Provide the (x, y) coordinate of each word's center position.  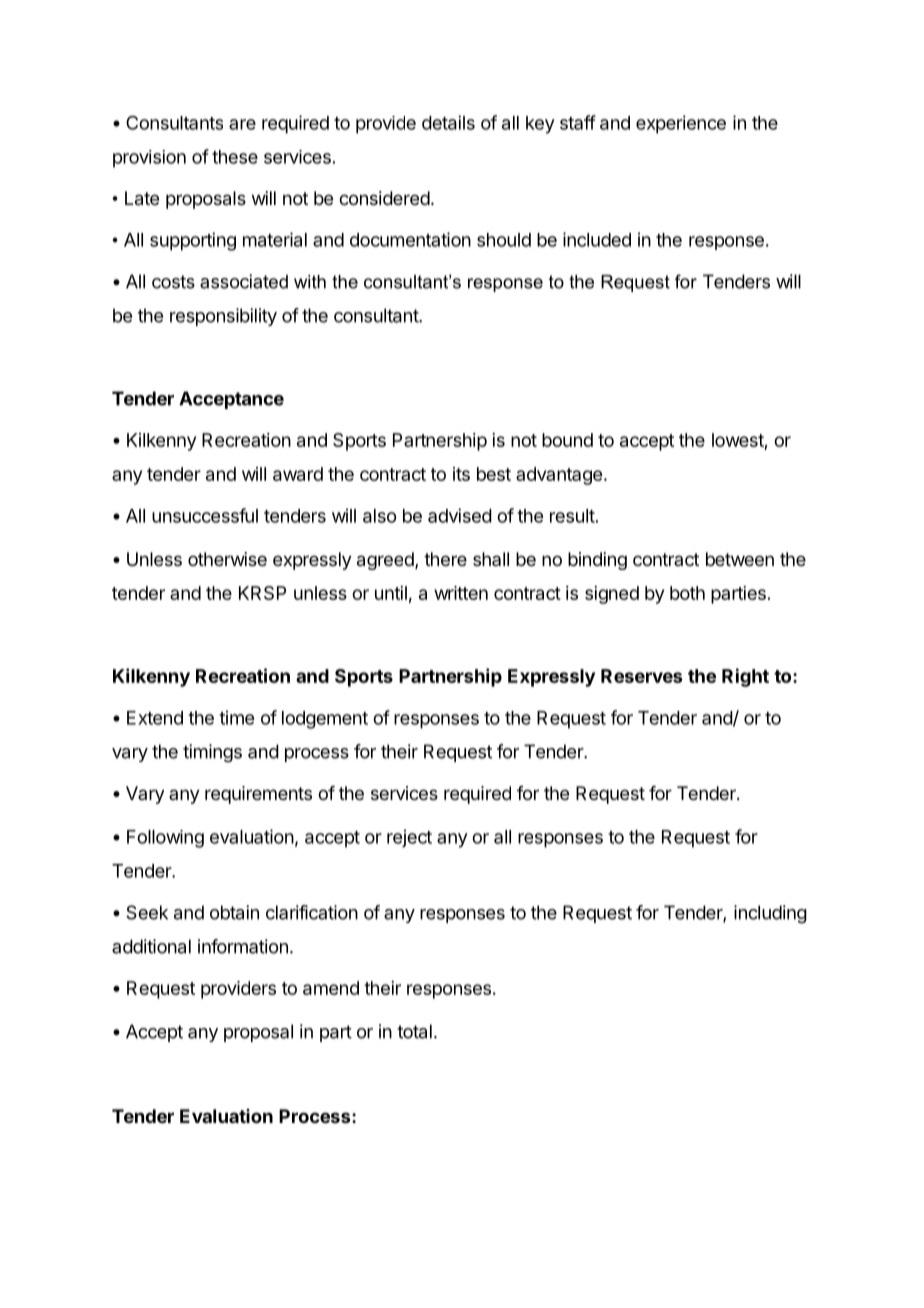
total (414, 1031)
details (448, 122)
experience (681, 124)
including (770, 914)
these (235, 157)
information (243, 946)
